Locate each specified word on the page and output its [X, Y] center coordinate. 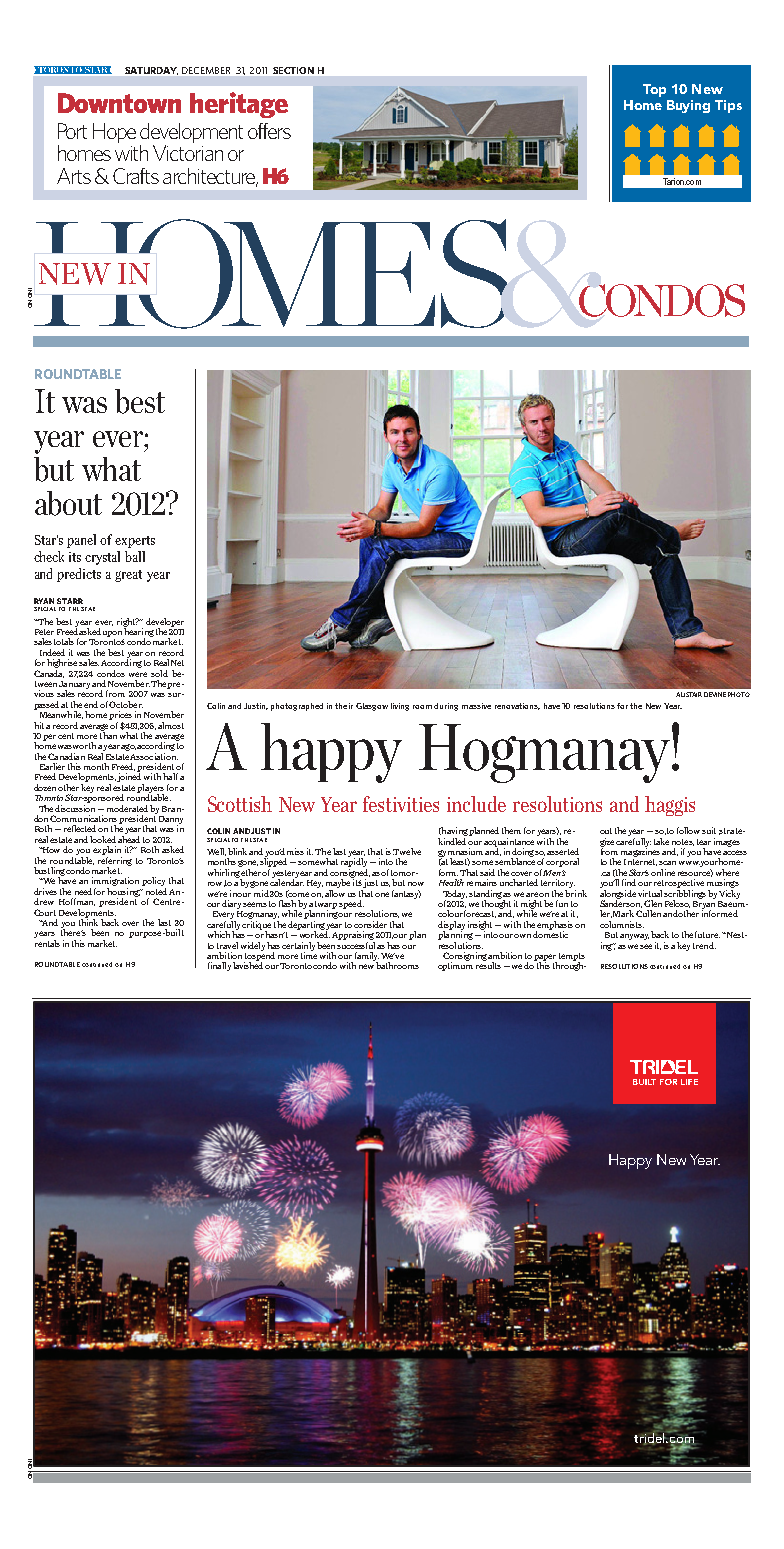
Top [654, 90]
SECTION [293, 70]
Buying [688, 106]
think [88, 921]
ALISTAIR [689, 694]
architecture [210, 177]
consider [370, 924]
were [138, 674]
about [68, 503]
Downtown [119, 103]
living [400, 707]
